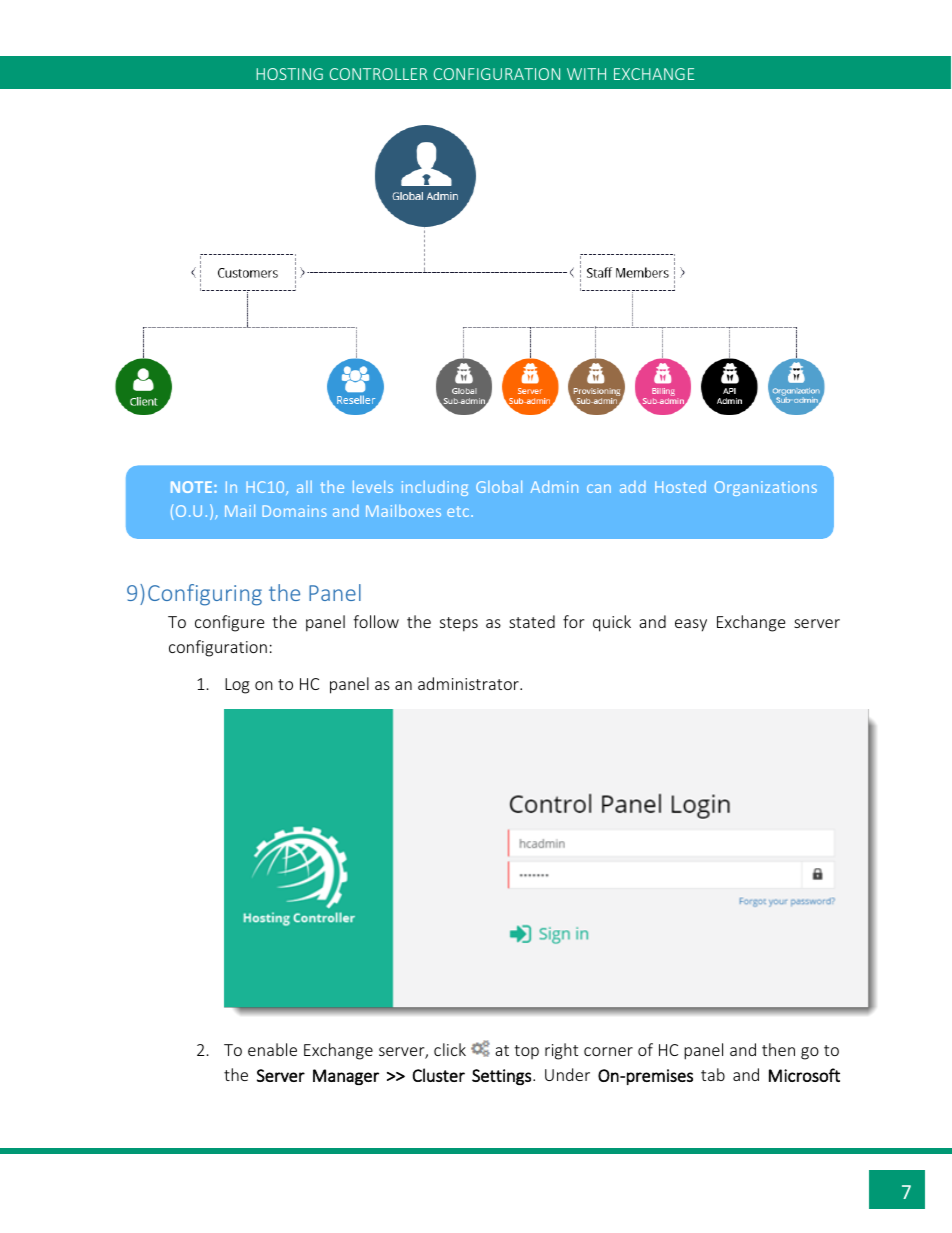  I want to click on Log, so click(237, 686).
